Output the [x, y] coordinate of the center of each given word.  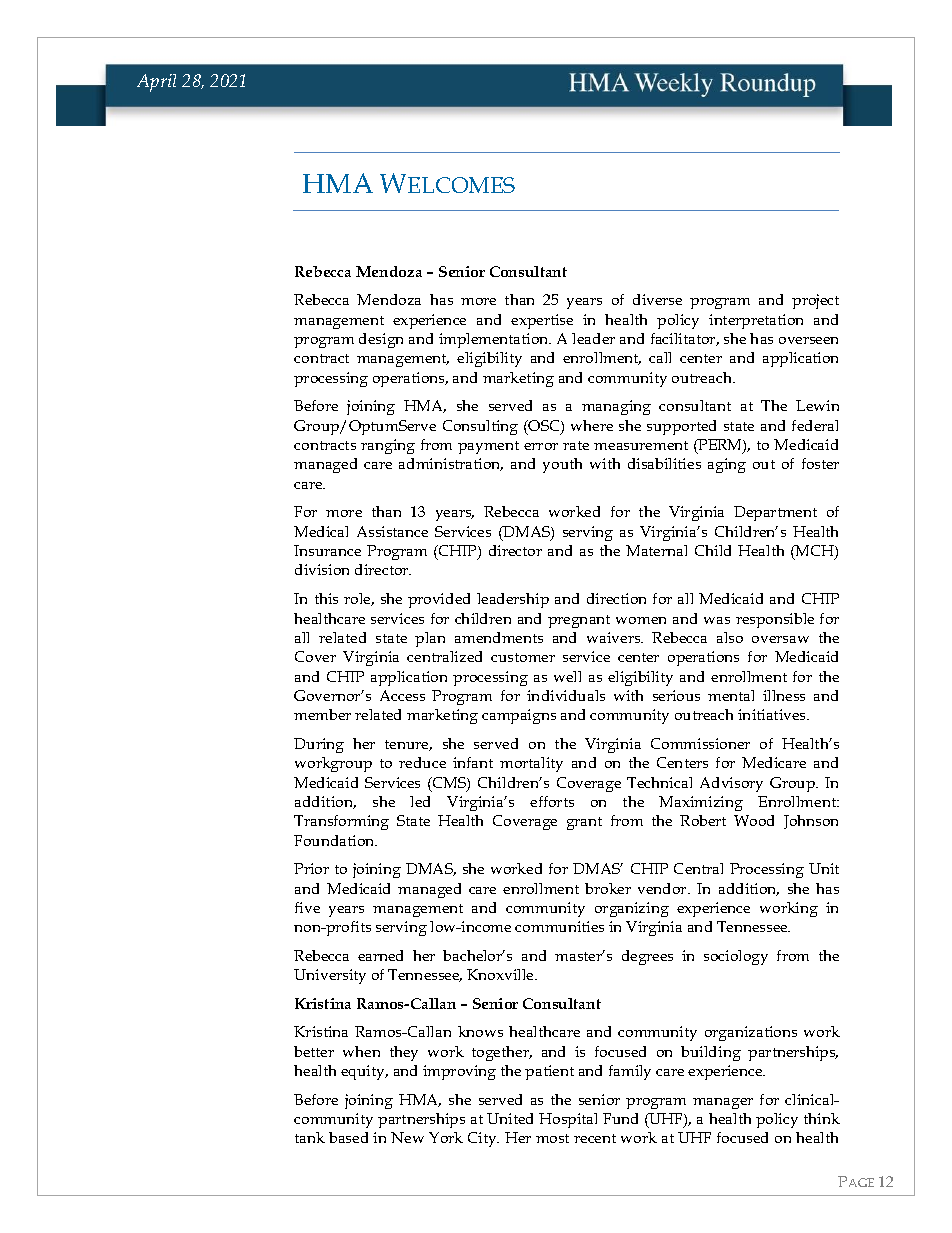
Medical [321, 531]
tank [310, 1137]
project [815, 301]
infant [473, 762]
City [483, 1139]
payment [488, 447]
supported [681, 427]
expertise [542, 321]
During [319, 745]
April [156, 83]
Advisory [731, 784]
